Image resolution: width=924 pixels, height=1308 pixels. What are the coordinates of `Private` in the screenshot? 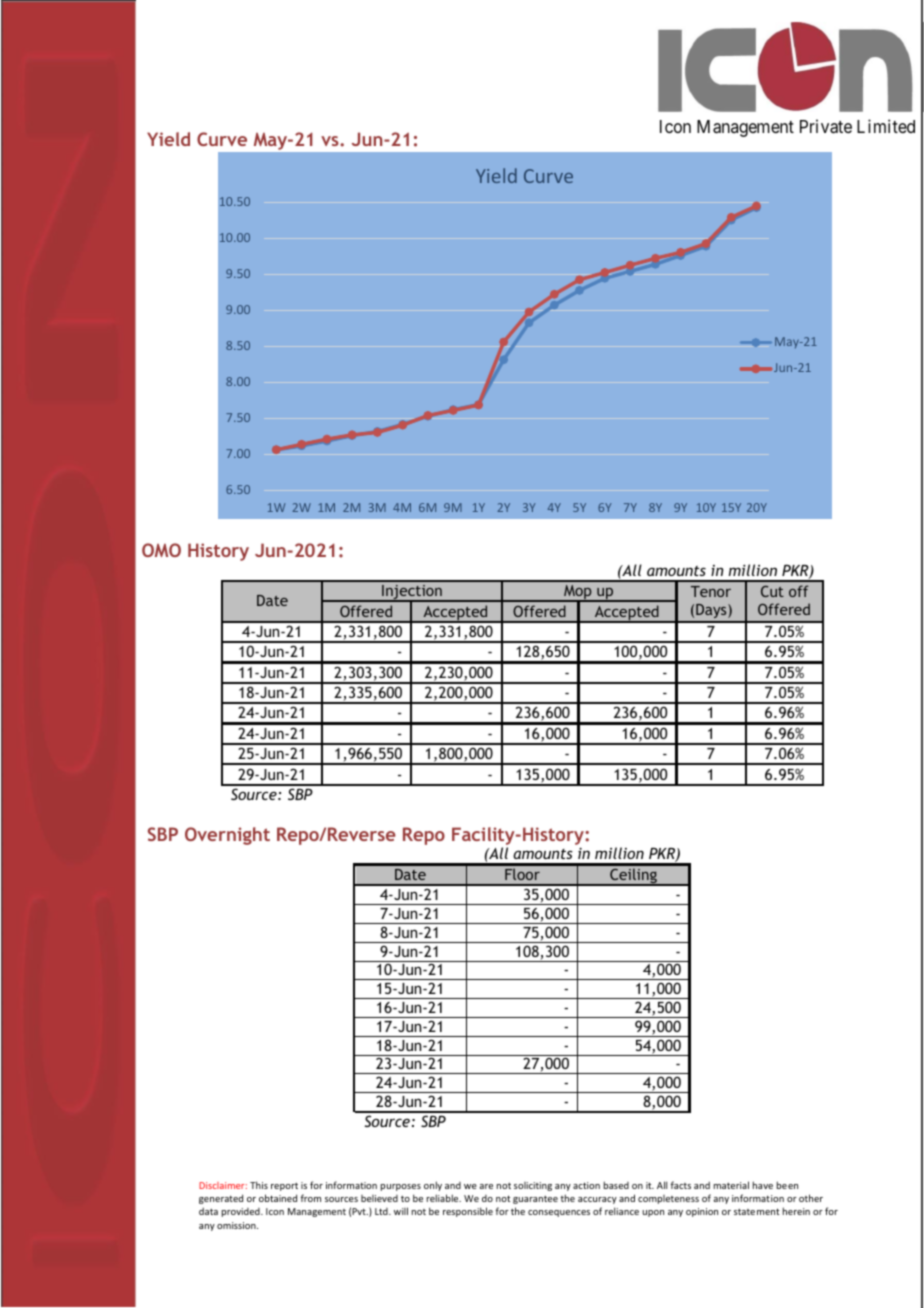 It's located at (826, 126).
